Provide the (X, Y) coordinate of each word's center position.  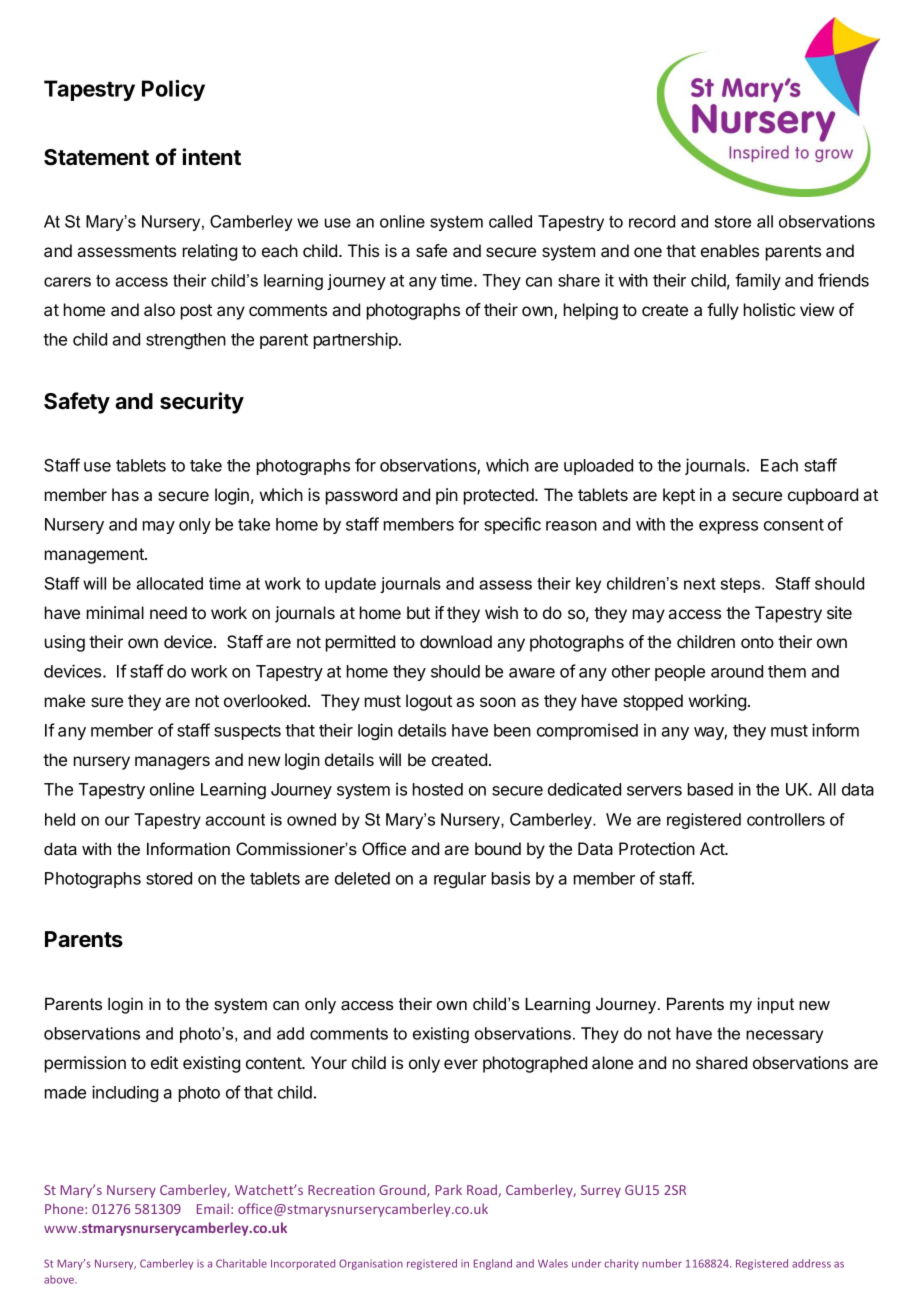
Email (213, 1208)
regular (460, 880)
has (125, 494)
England (493, 1264)
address (811, 1263)
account (235, 820)
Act (713, 848)
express (728, 527)
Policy (173, 90)
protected (499, 496)
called (510, 221)
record (652, 221)
